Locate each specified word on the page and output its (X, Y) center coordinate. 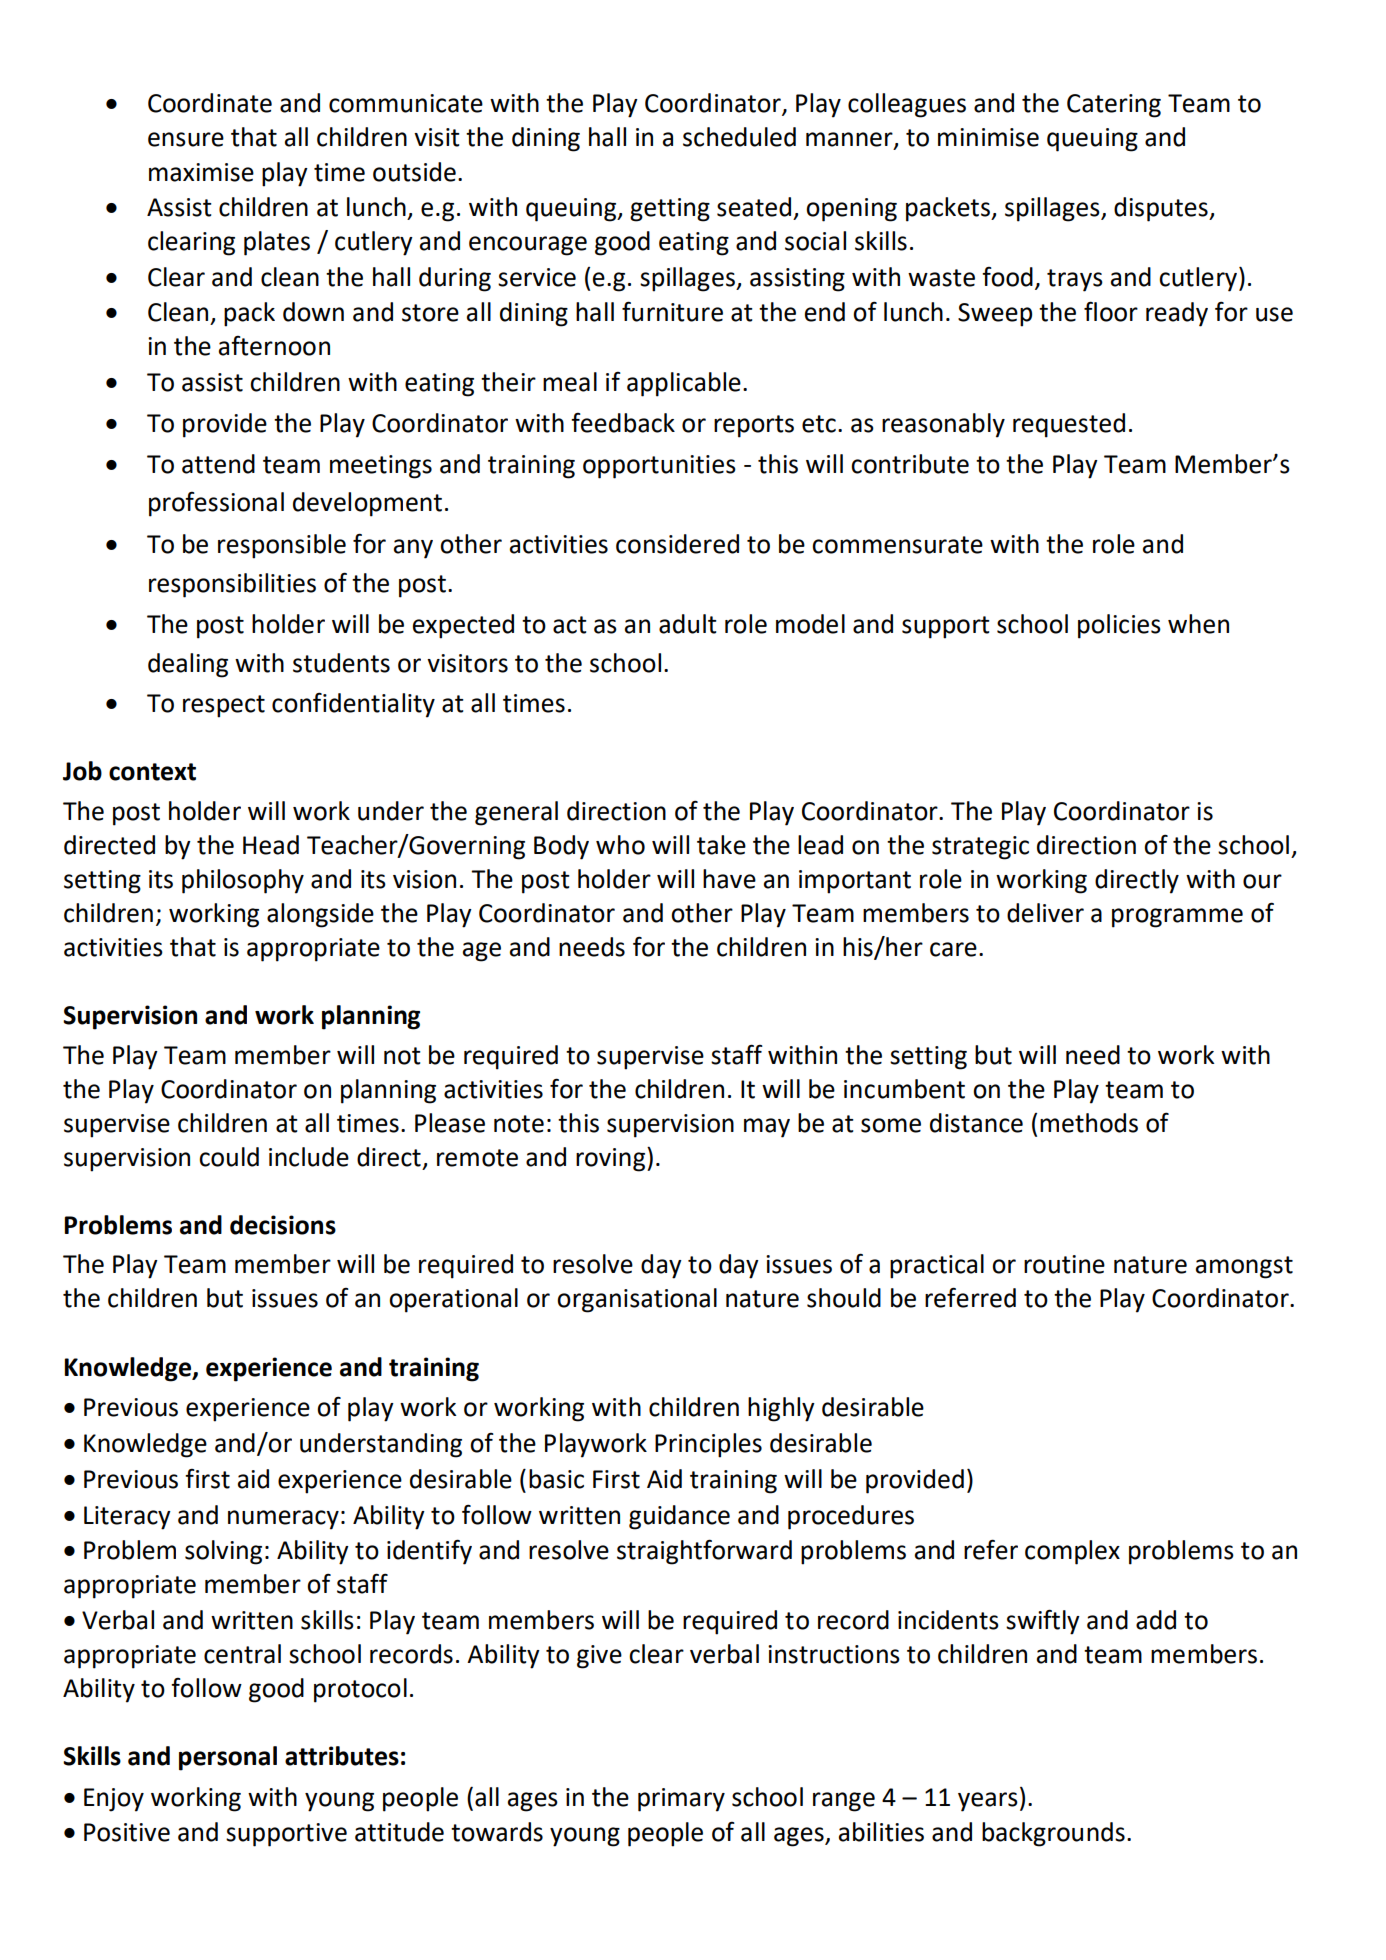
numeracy (283, 1520)
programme (1177, 918)
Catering (1114, 106)
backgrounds (1053, 1834)
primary (681, 1800)
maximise (201, 172)
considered (677, 544)
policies (1119, 626)
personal (228, 1758)
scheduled (739, 137)
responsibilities (232, 585)
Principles (708, 1445)
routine (1064, 1264)
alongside (320, 915)
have (729, 879)
